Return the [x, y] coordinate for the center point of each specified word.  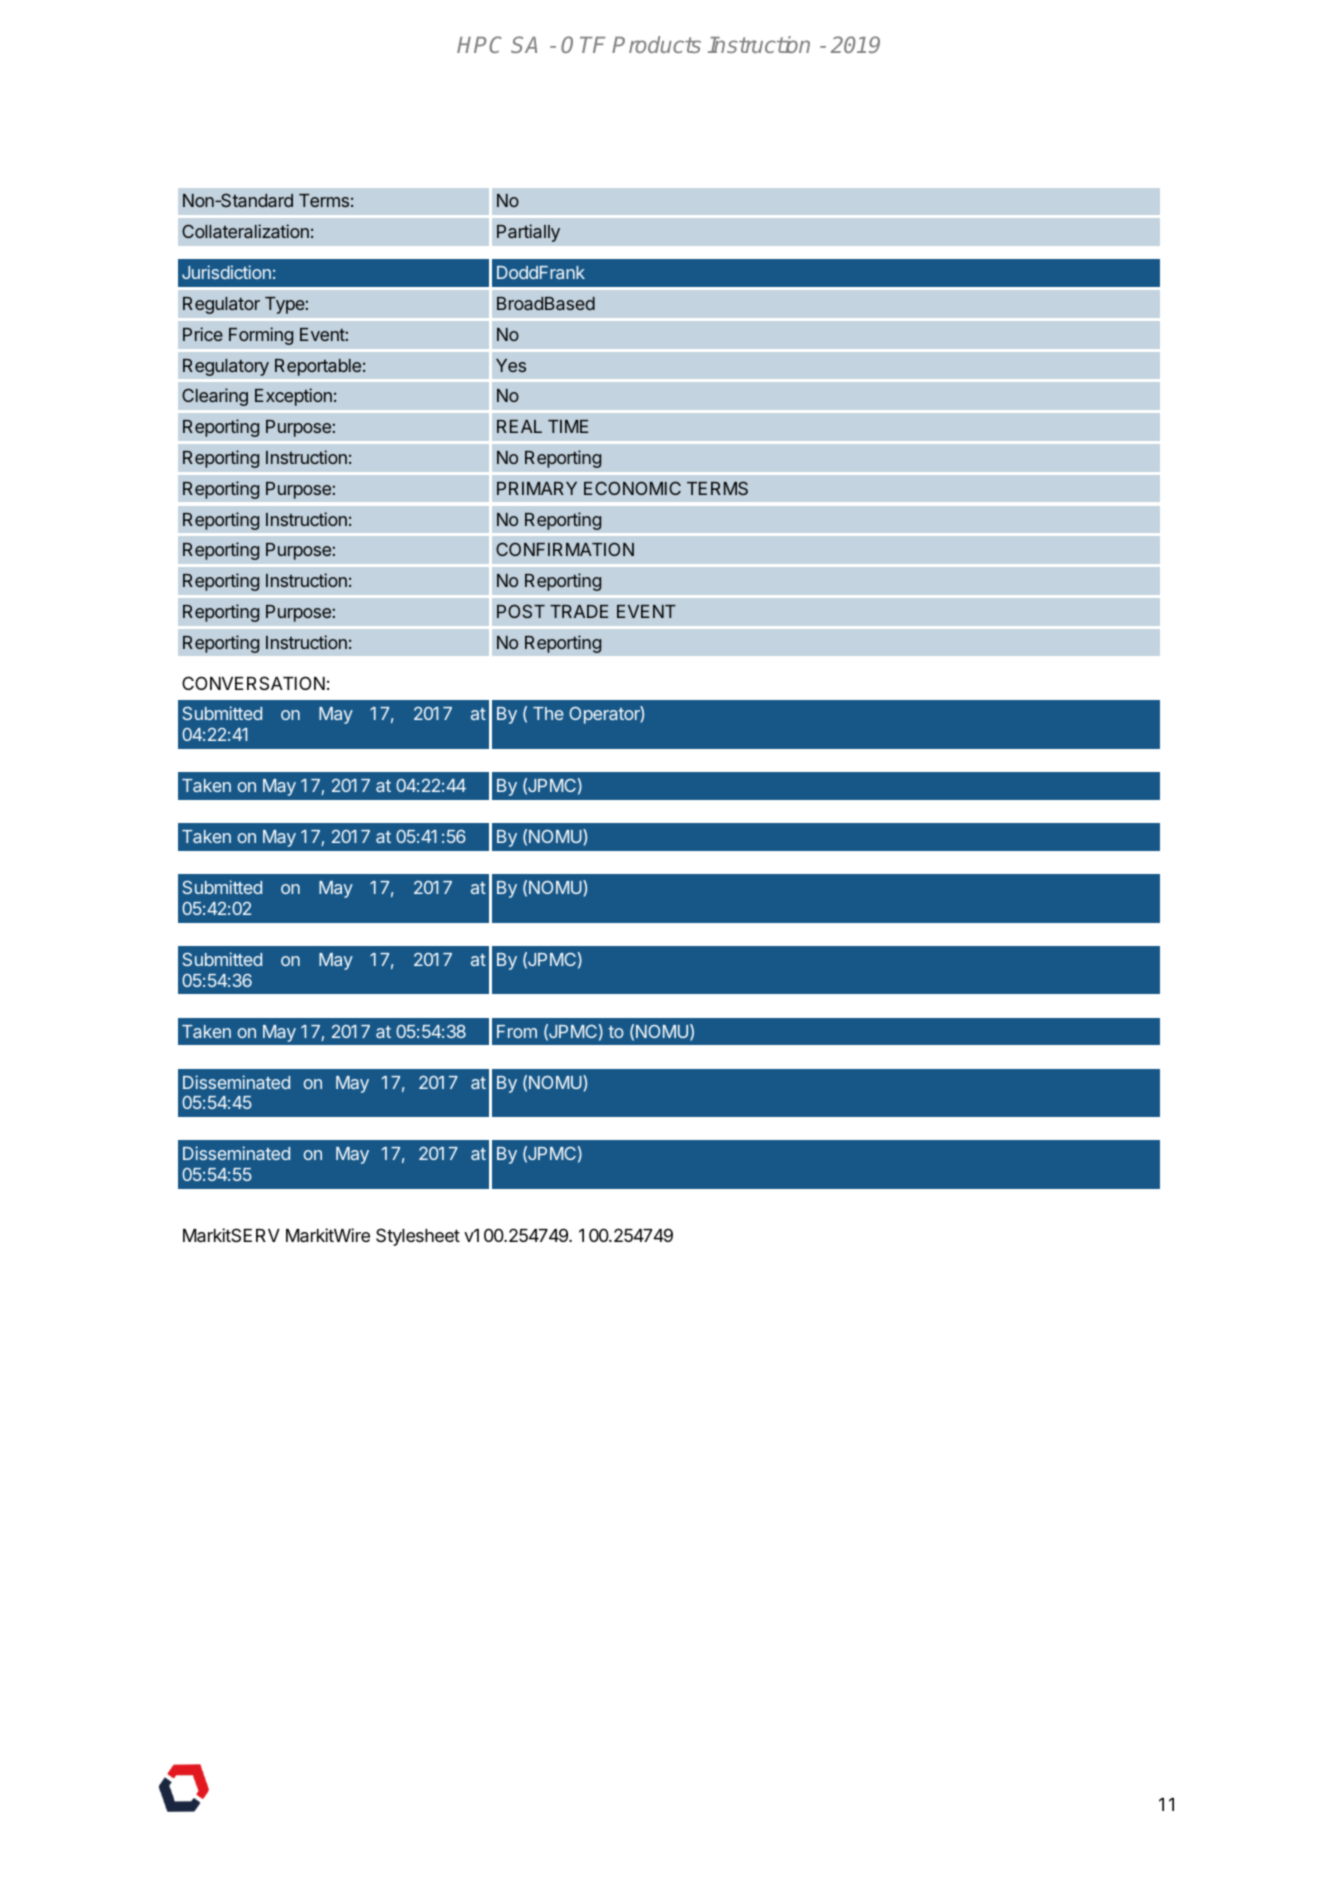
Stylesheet [418, 1237]
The [548, 713]
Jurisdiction [226, 272]
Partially [528, 233]
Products [656, 44]
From [517, 1031]
